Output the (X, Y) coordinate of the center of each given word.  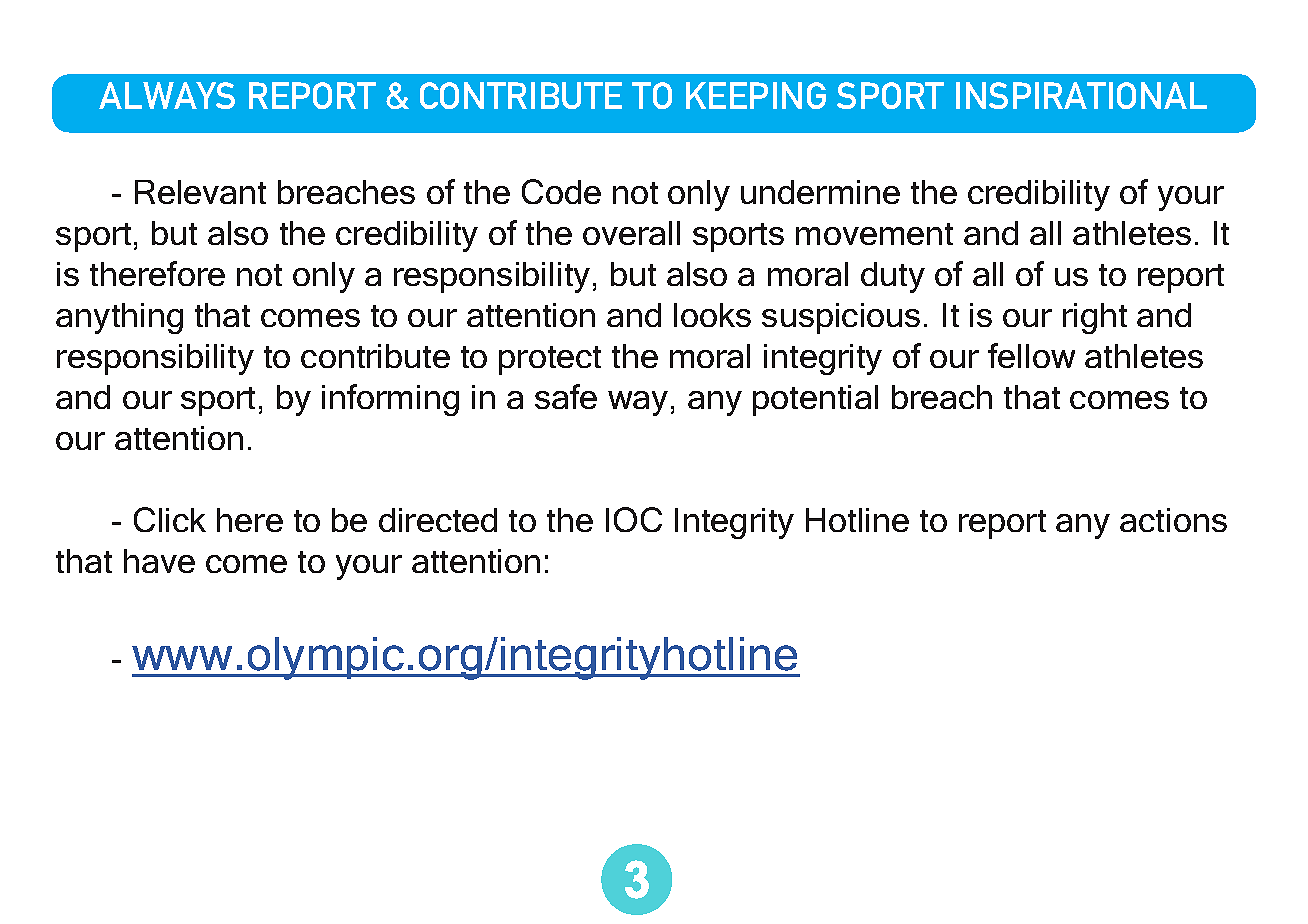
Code (561, 191)
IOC (634, 519)
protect (550, 360)
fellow (1031, 355)
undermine (820, 192)
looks (712, 315)
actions (1173, 520)
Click (170, 519)
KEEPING (756, 95)
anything (119, 318)
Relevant (200, 192)
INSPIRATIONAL (1081, 95)
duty (893, 277)
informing (390, 400)
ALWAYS (167, 95)
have (159, 561)
